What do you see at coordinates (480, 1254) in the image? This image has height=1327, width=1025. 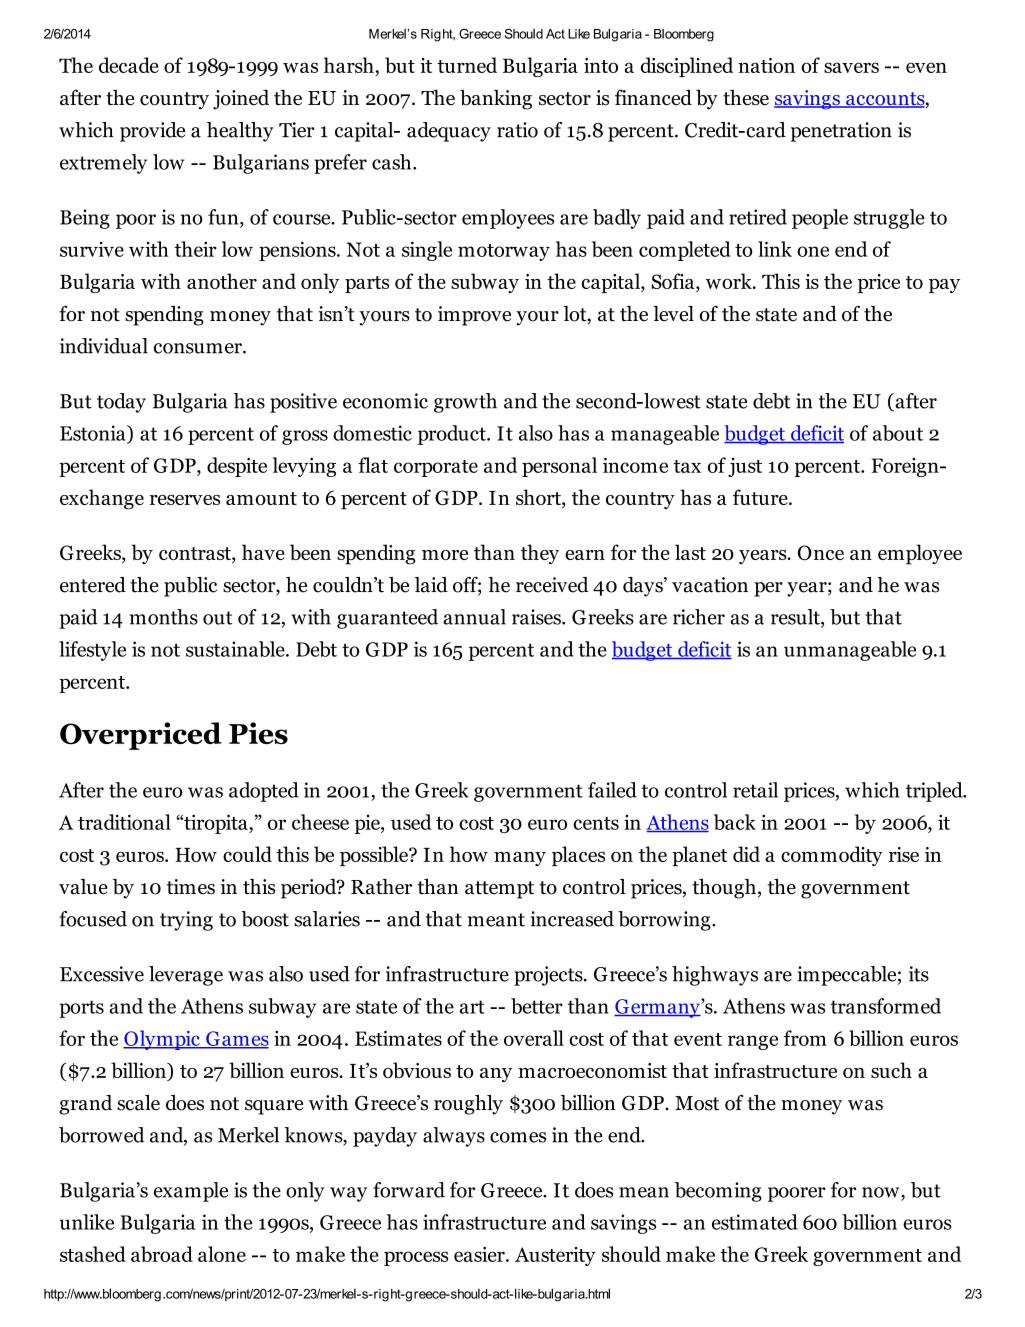 I see `easier` at bounding box center [480, 1254].
